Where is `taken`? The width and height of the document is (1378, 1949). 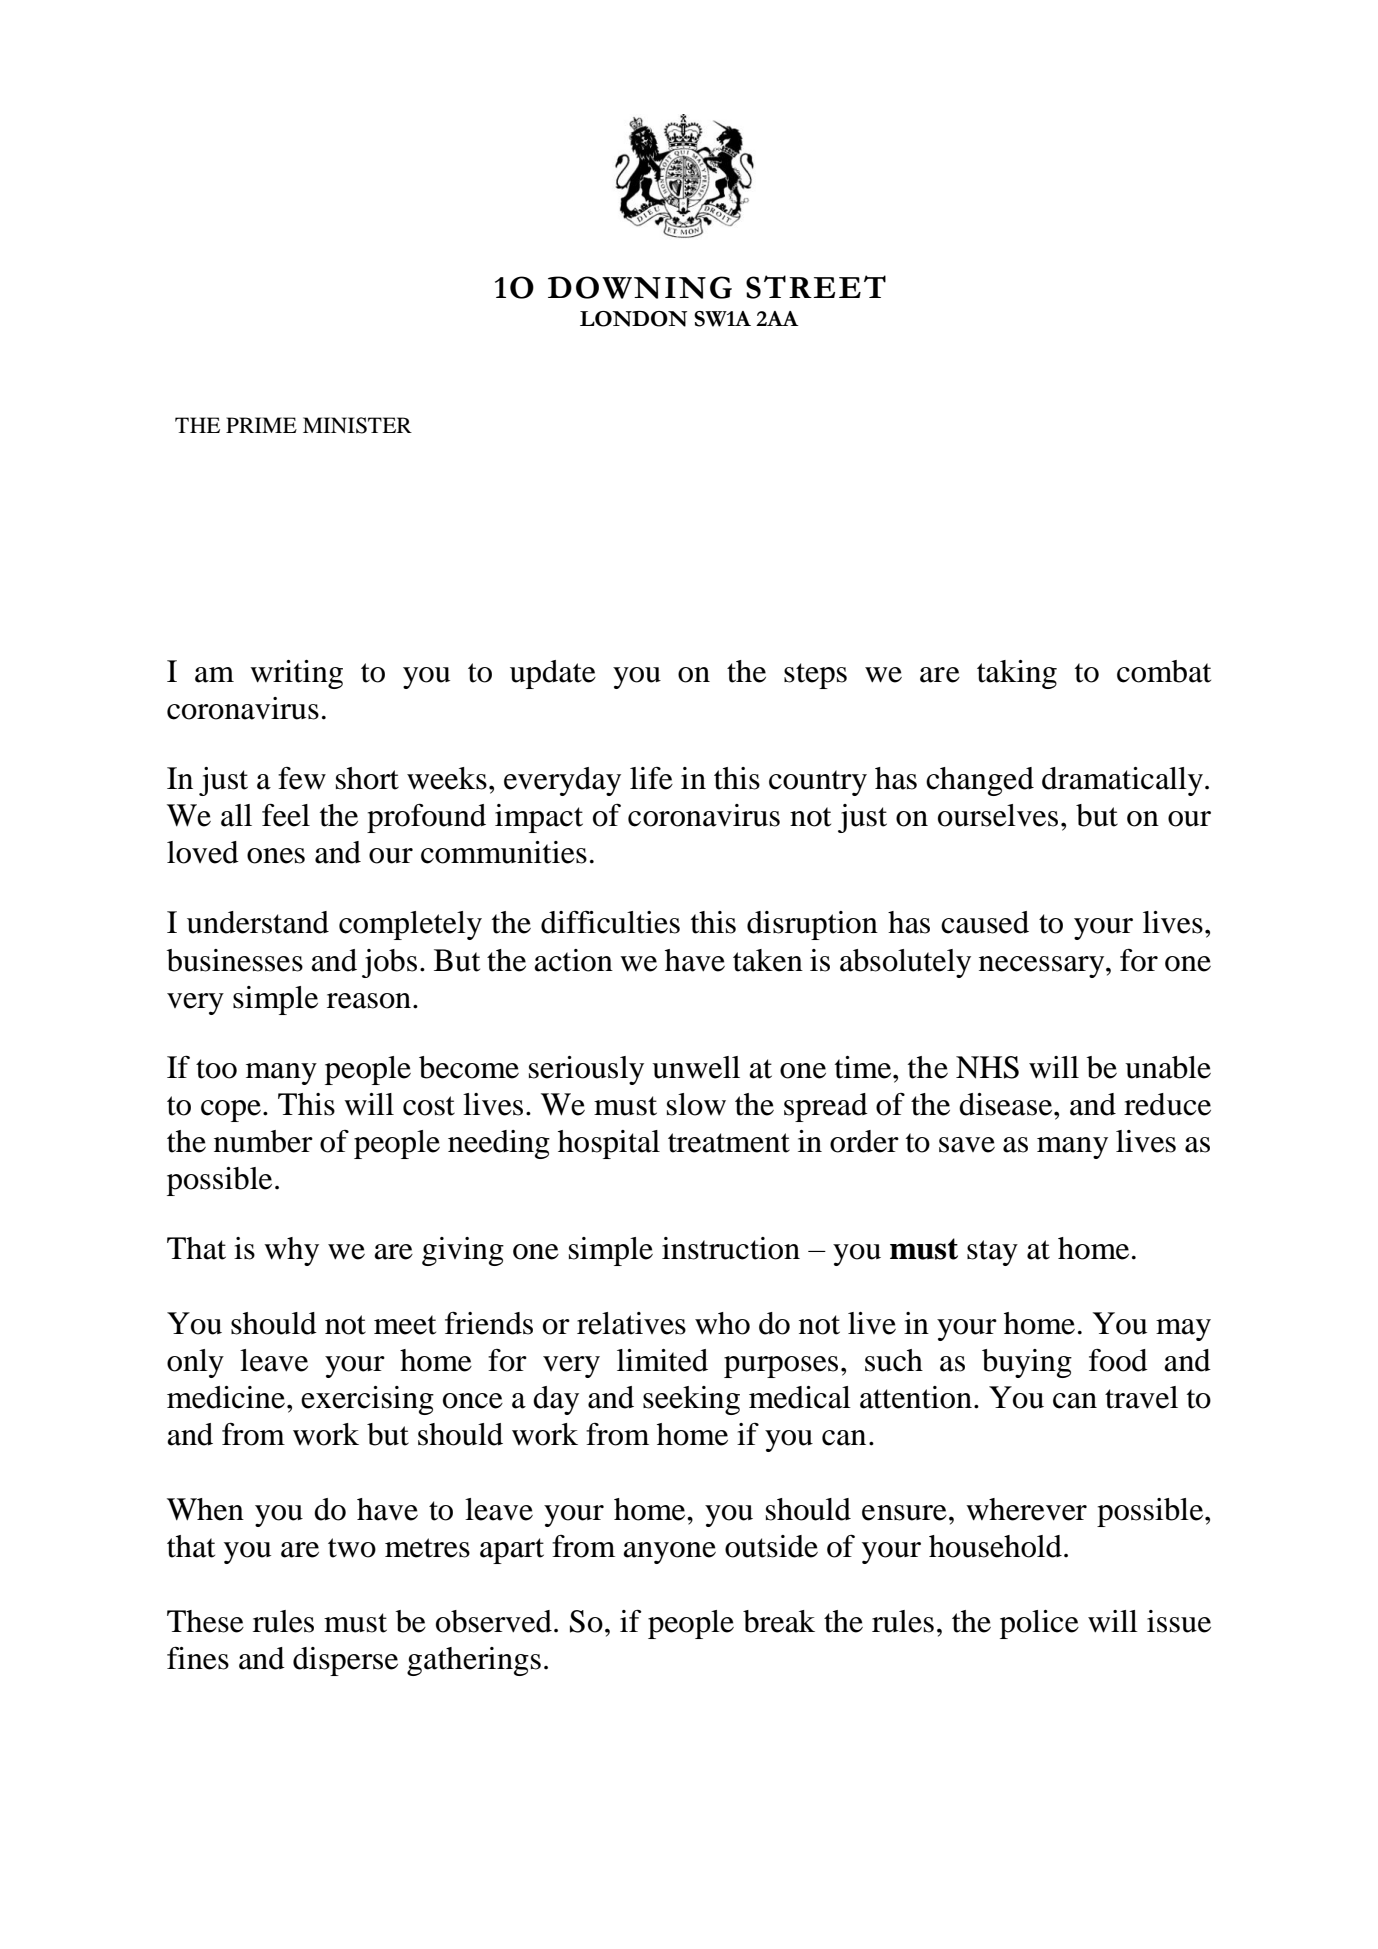
taken is located at coordinates (768, 960).
